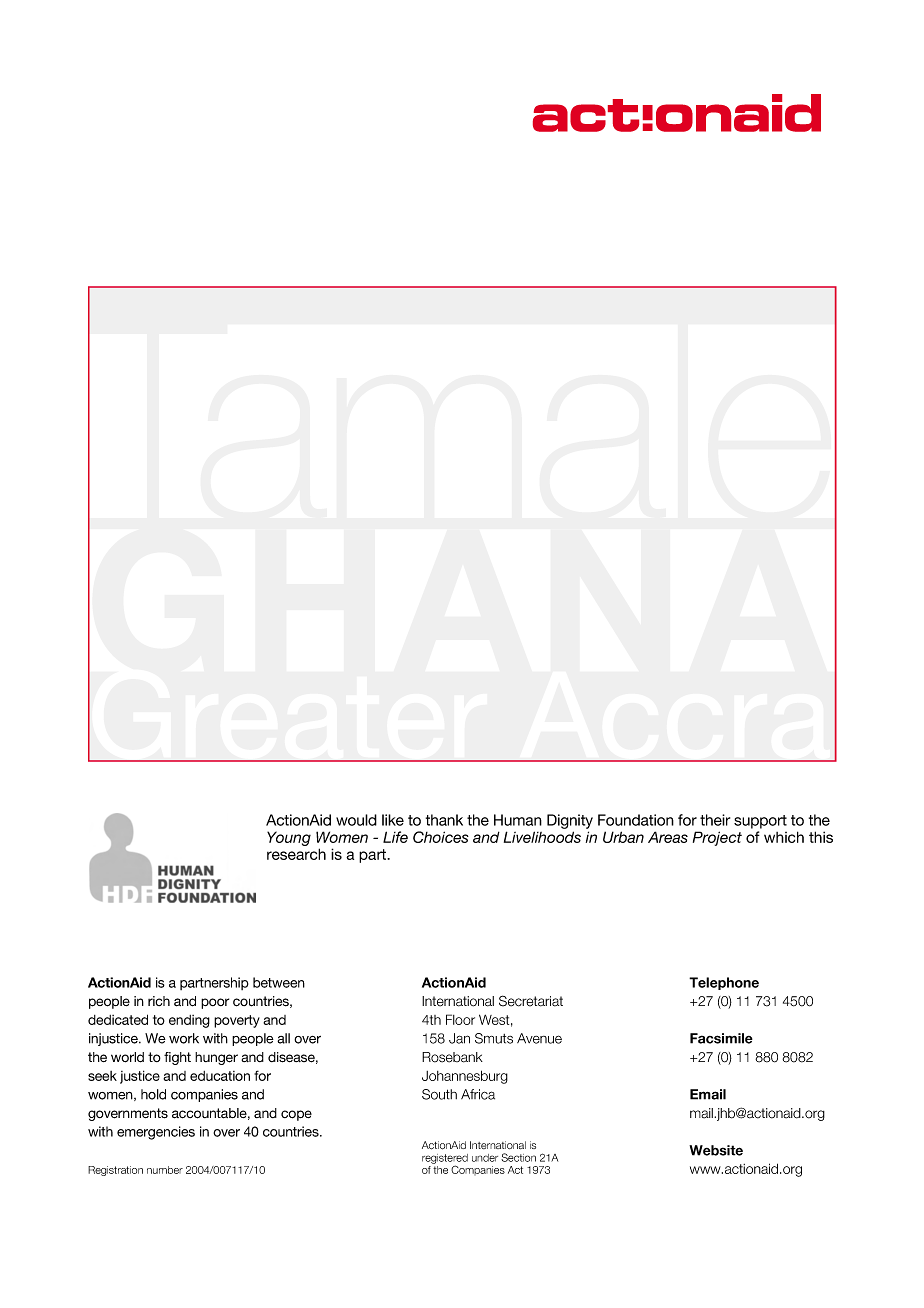 The image size is (924, 1308). I want to click on Secretariat, so click(531, 1001).
